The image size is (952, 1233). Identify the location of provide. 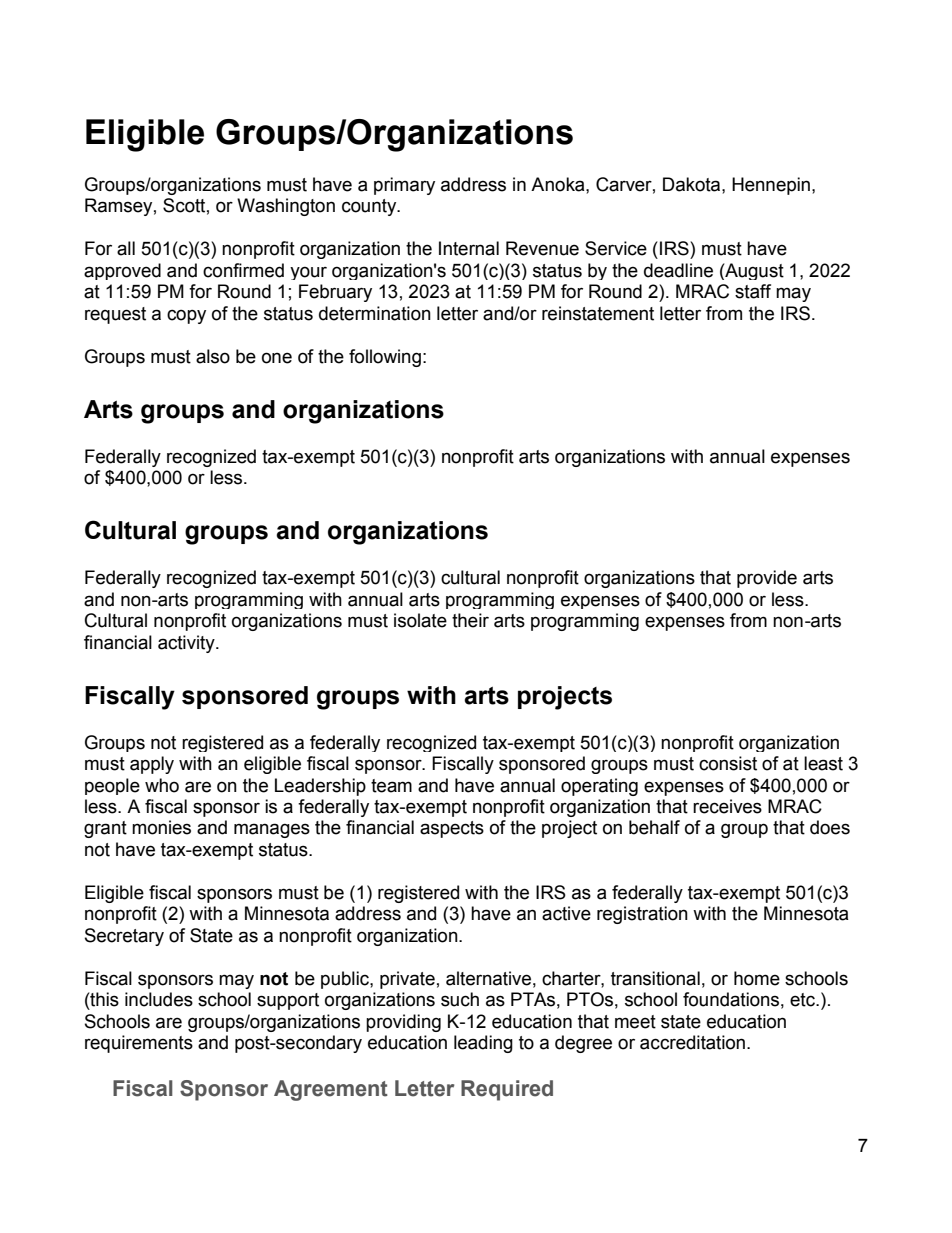
(767, 579).
